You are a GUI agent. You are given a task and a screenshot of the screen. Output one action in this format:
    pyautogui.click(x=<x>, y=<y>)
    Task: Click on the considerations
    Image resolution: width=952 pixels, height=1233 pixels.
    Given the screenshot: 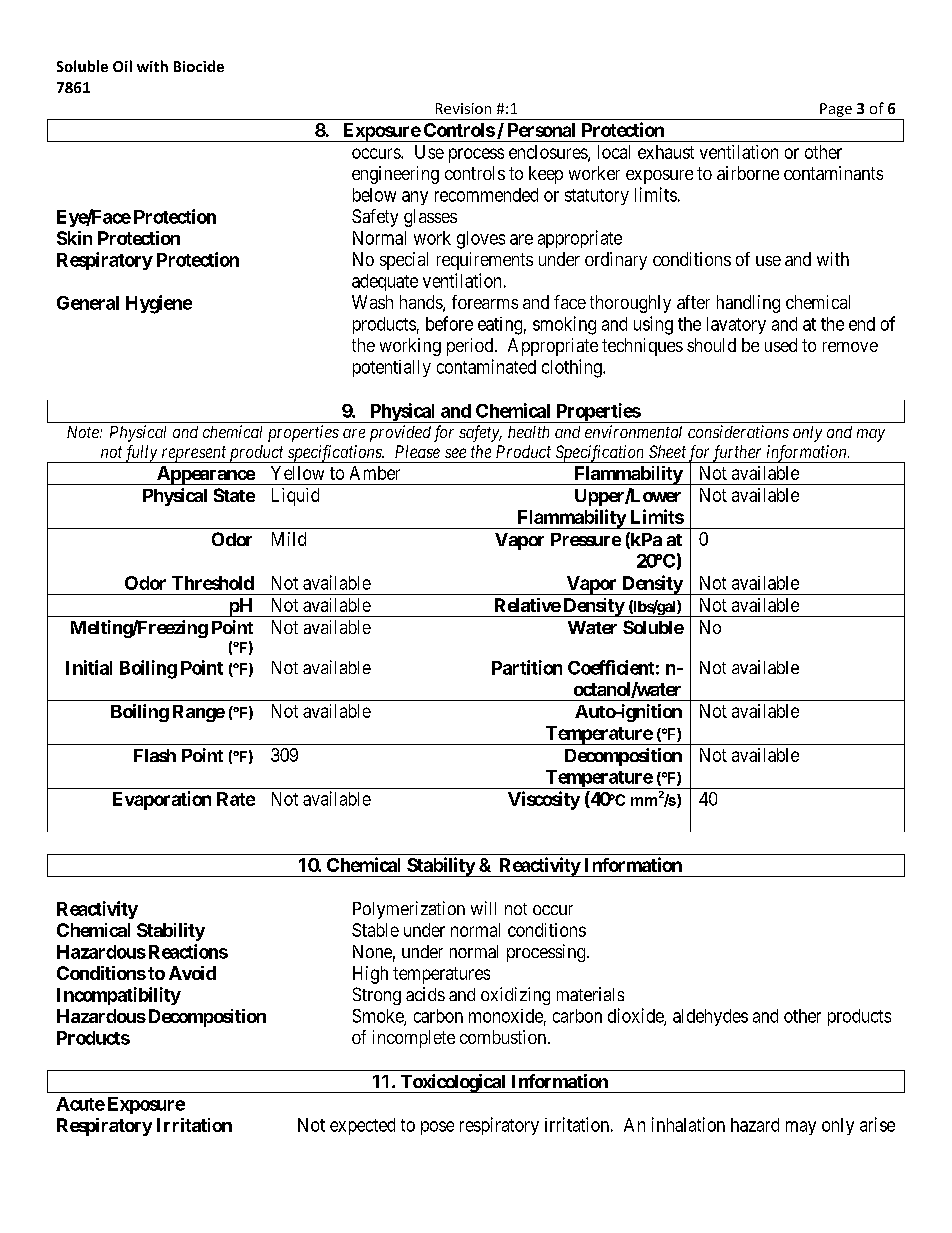 What is the action you would take?
    pyautogui.click(x=738, y=431)
